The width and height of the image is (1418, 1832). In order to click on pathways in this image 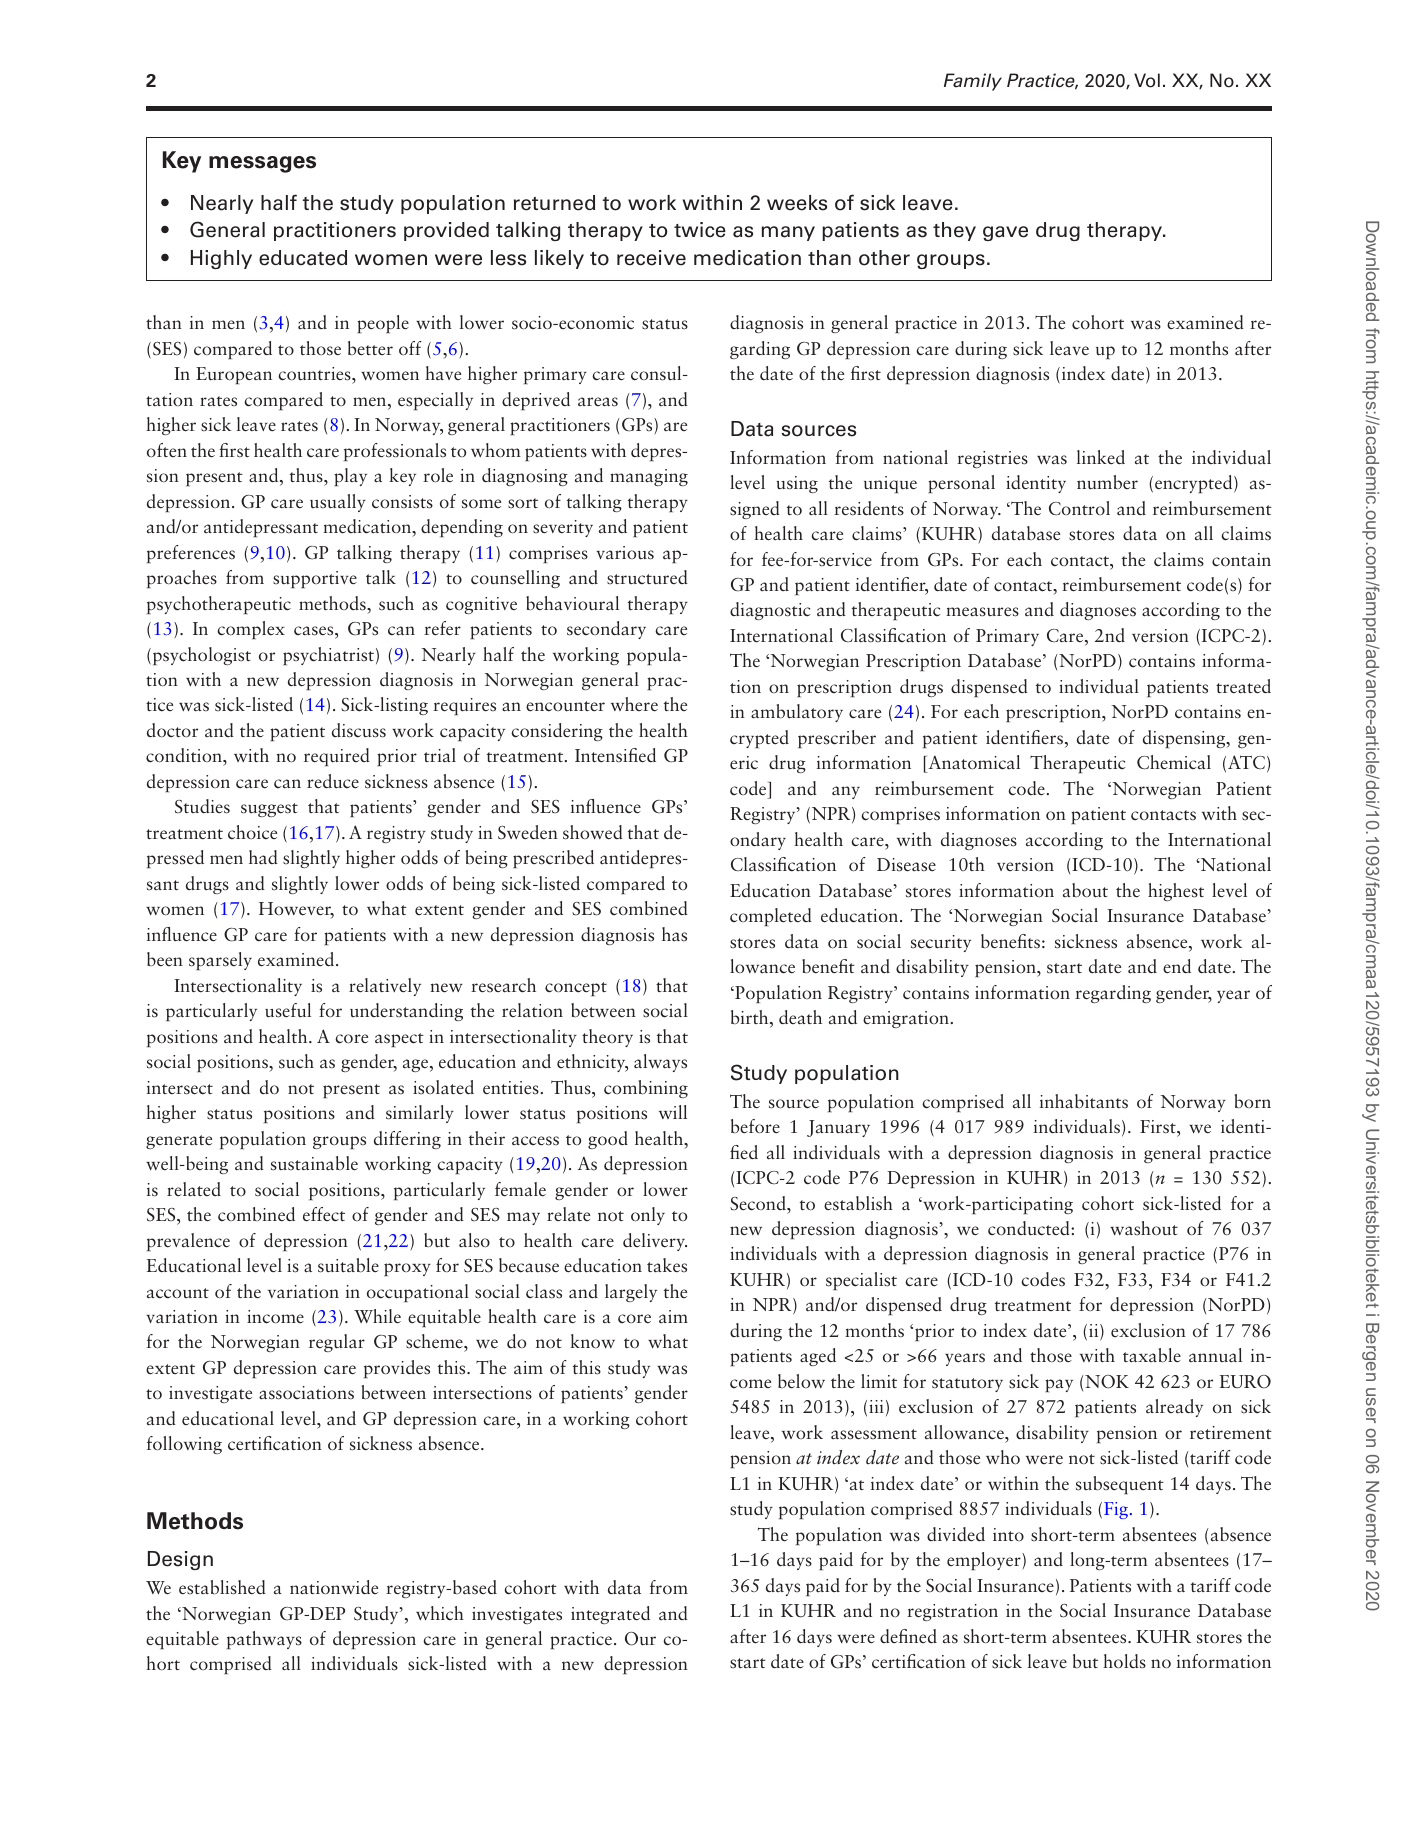, I will do `click(264, 1640)`.
